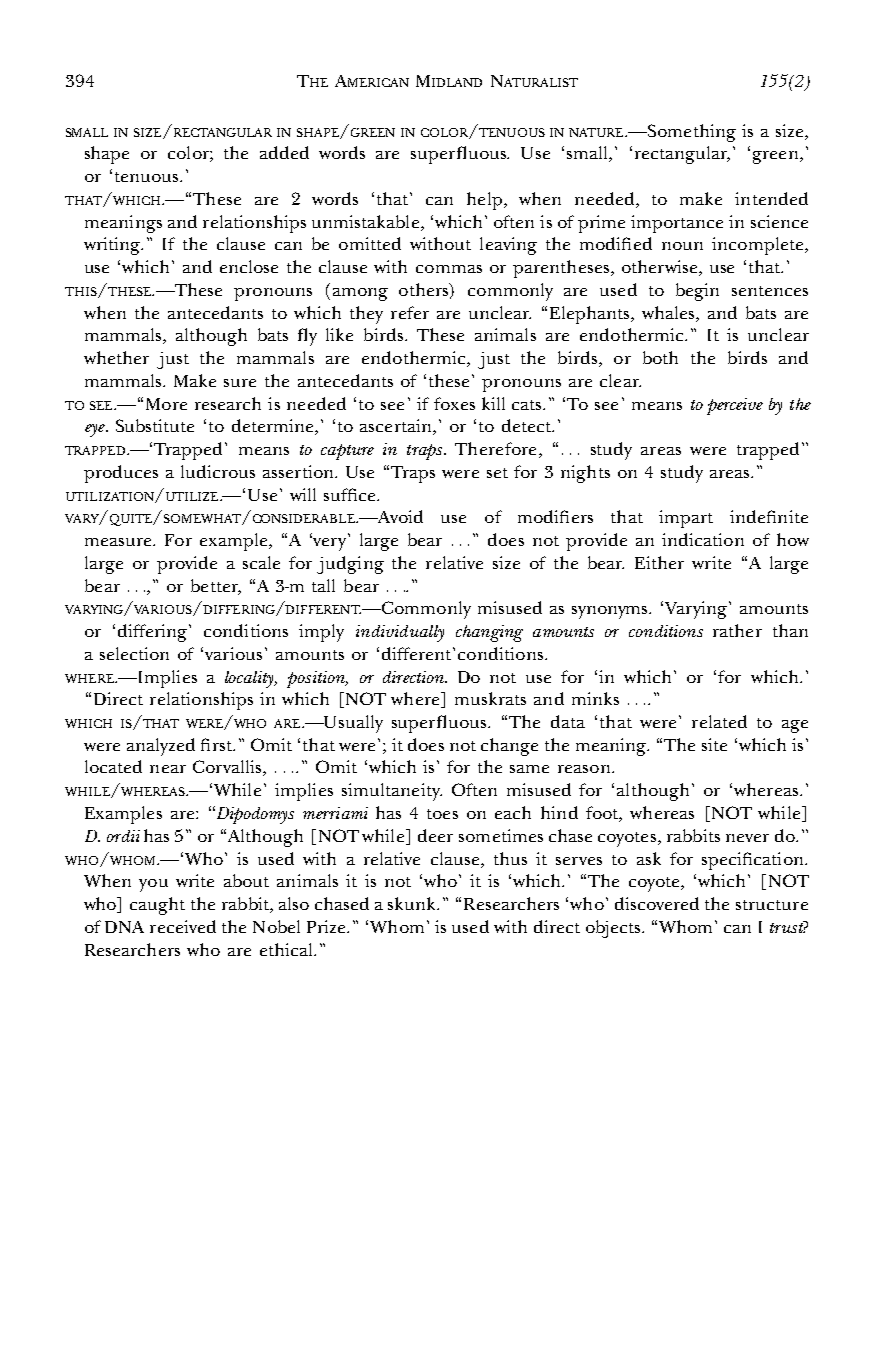 The image size is (896, 1345). Describe the element at coordinates (284, 152) in the screenshot. I see `added` at that location.
